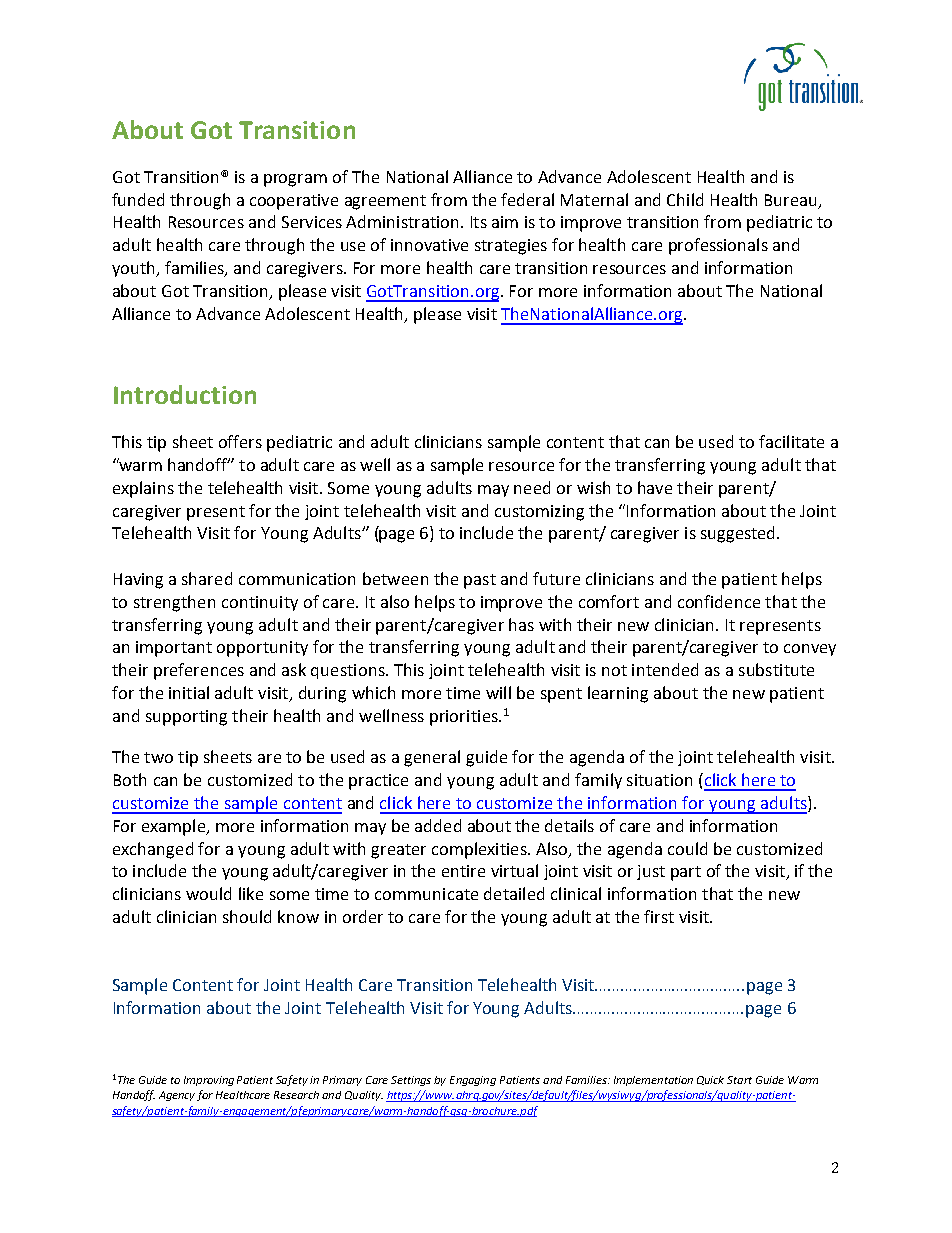  Describe the element at coordinates (719, 601) in the document. I see `confidence` at that location.
